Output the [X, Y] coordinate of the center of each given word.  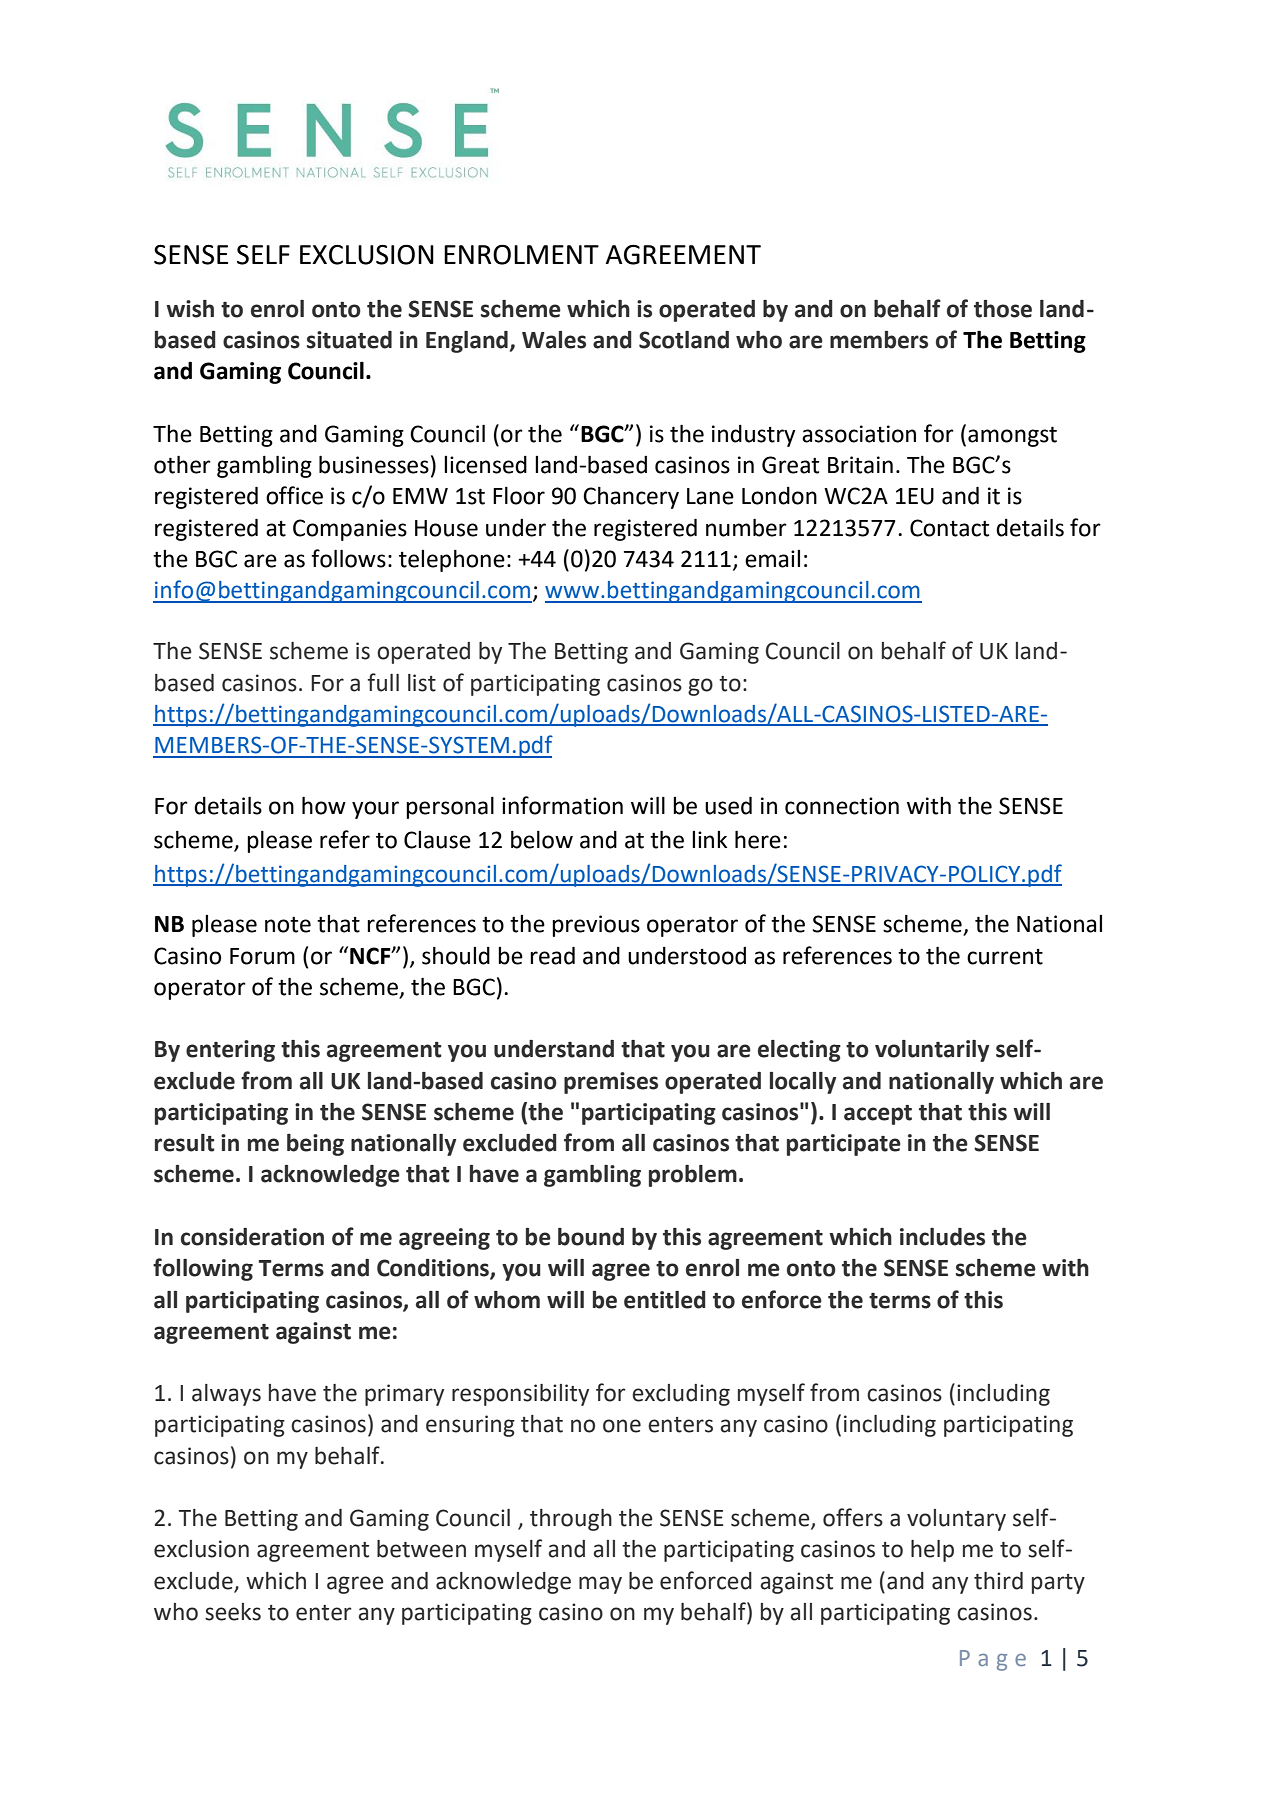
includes [942, 1237]
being [315, 1145]
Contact [949, 528]
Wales [554, 340]
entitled [665, 1300]
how [324, 805]
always [226, 1395]
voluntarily [932, 1051]
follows [348, 558]
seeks [233, 1612]
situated [349, 340]
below [542, 839]
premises [611, 1083]
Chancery [631, 497]
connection [842, 806]
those [1003, 309]
